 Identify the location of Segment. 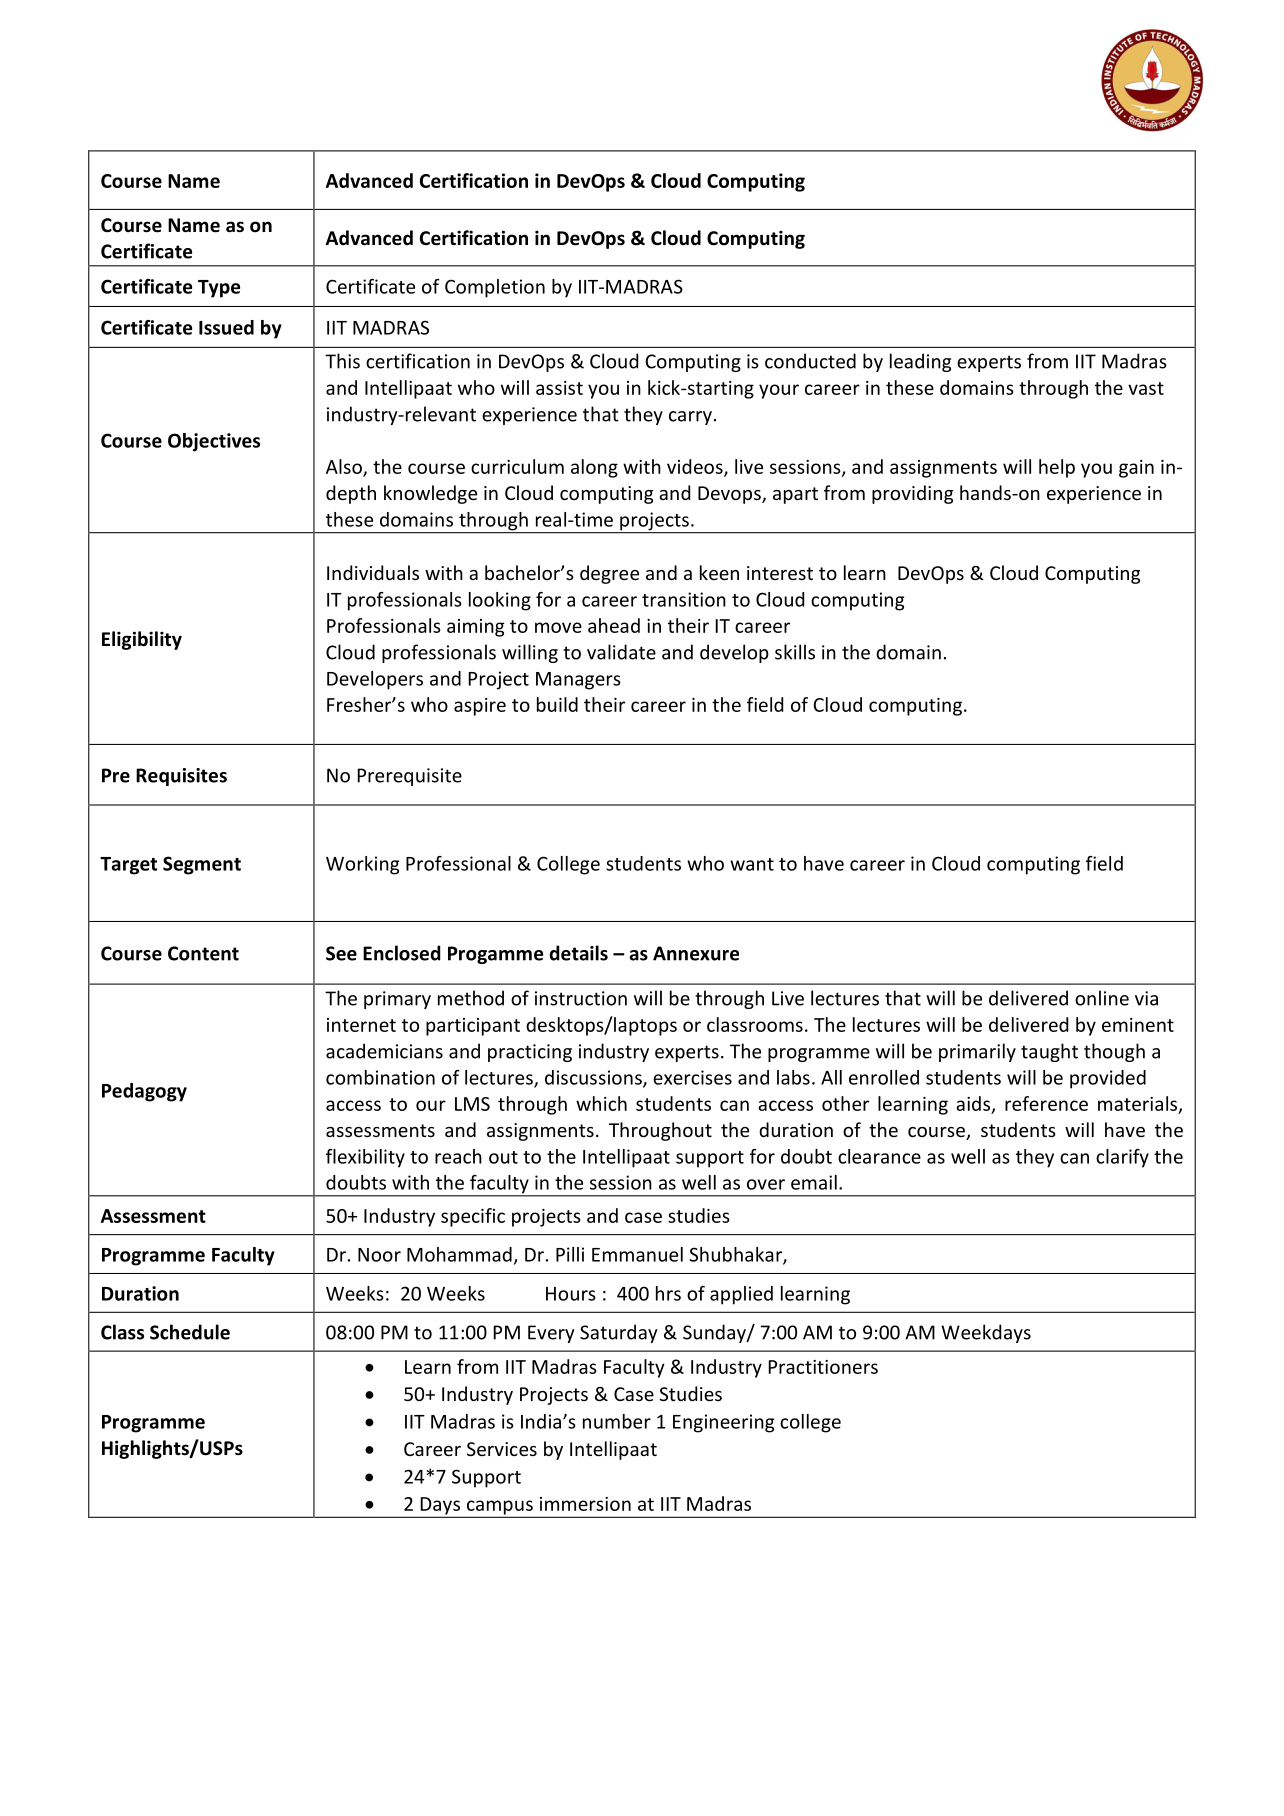
(202, 865).
